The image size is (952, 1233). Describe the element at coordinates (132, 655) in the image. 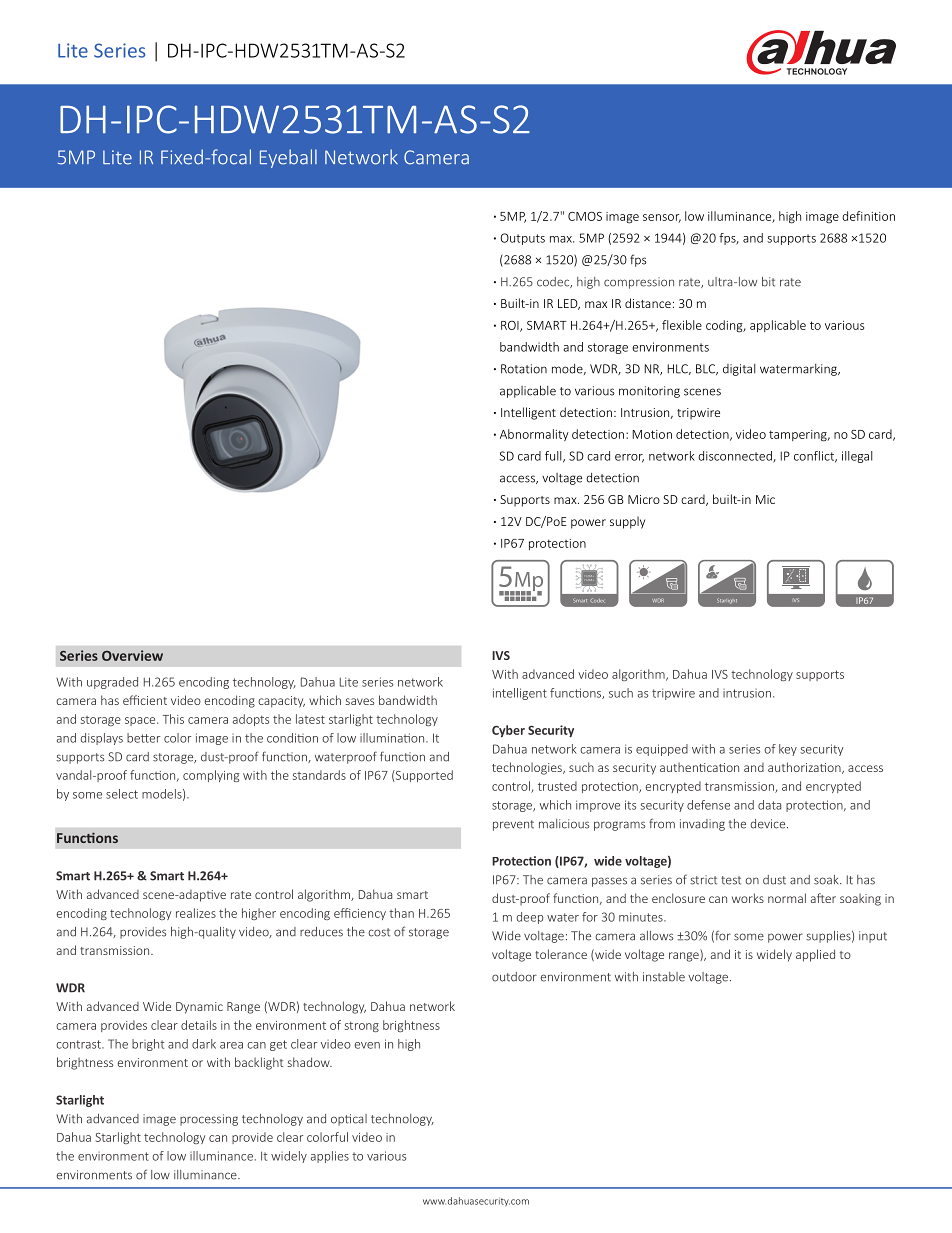

I see `Overview` at that location.
